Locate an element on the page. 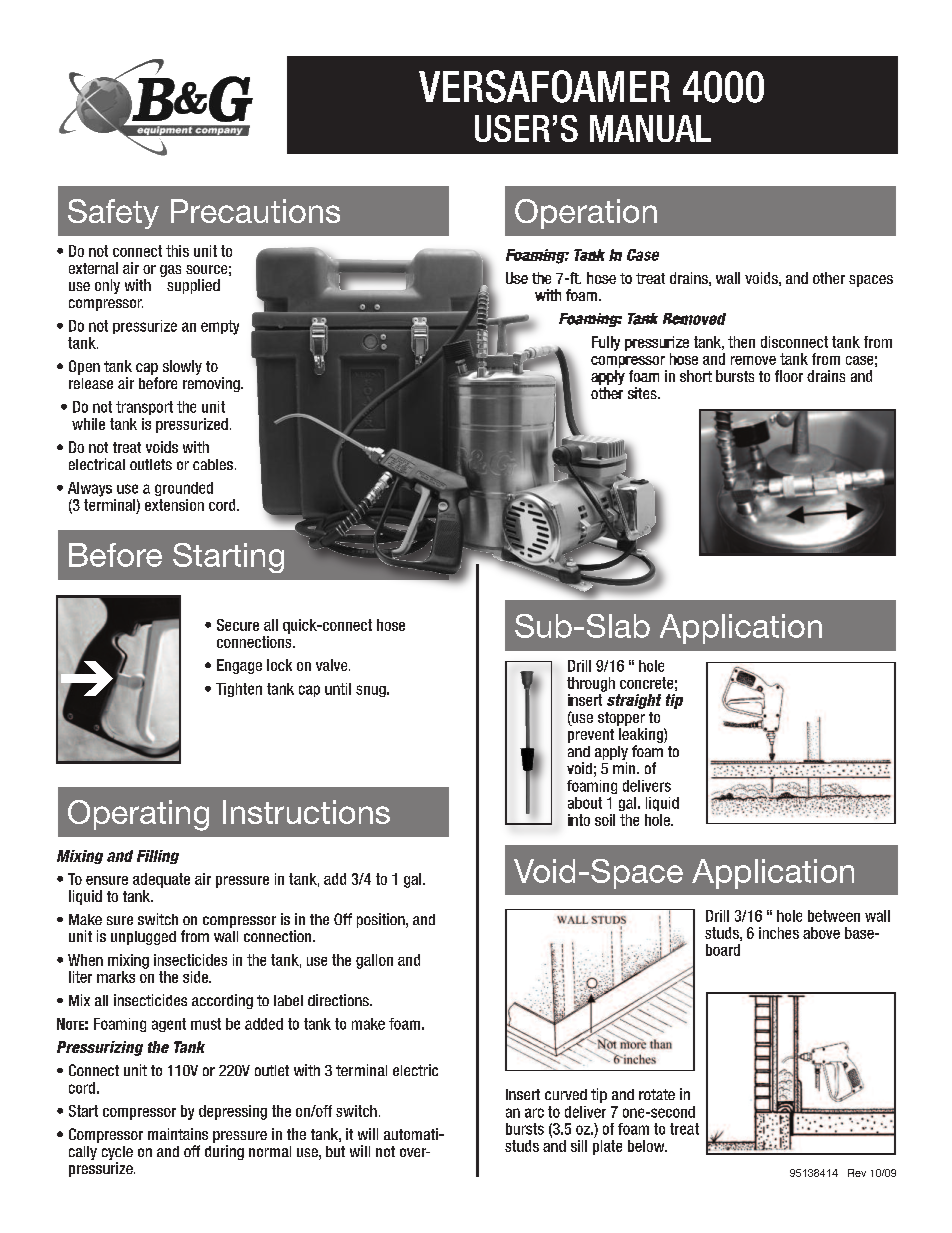  Secure is located at coordinates (238, 625).
